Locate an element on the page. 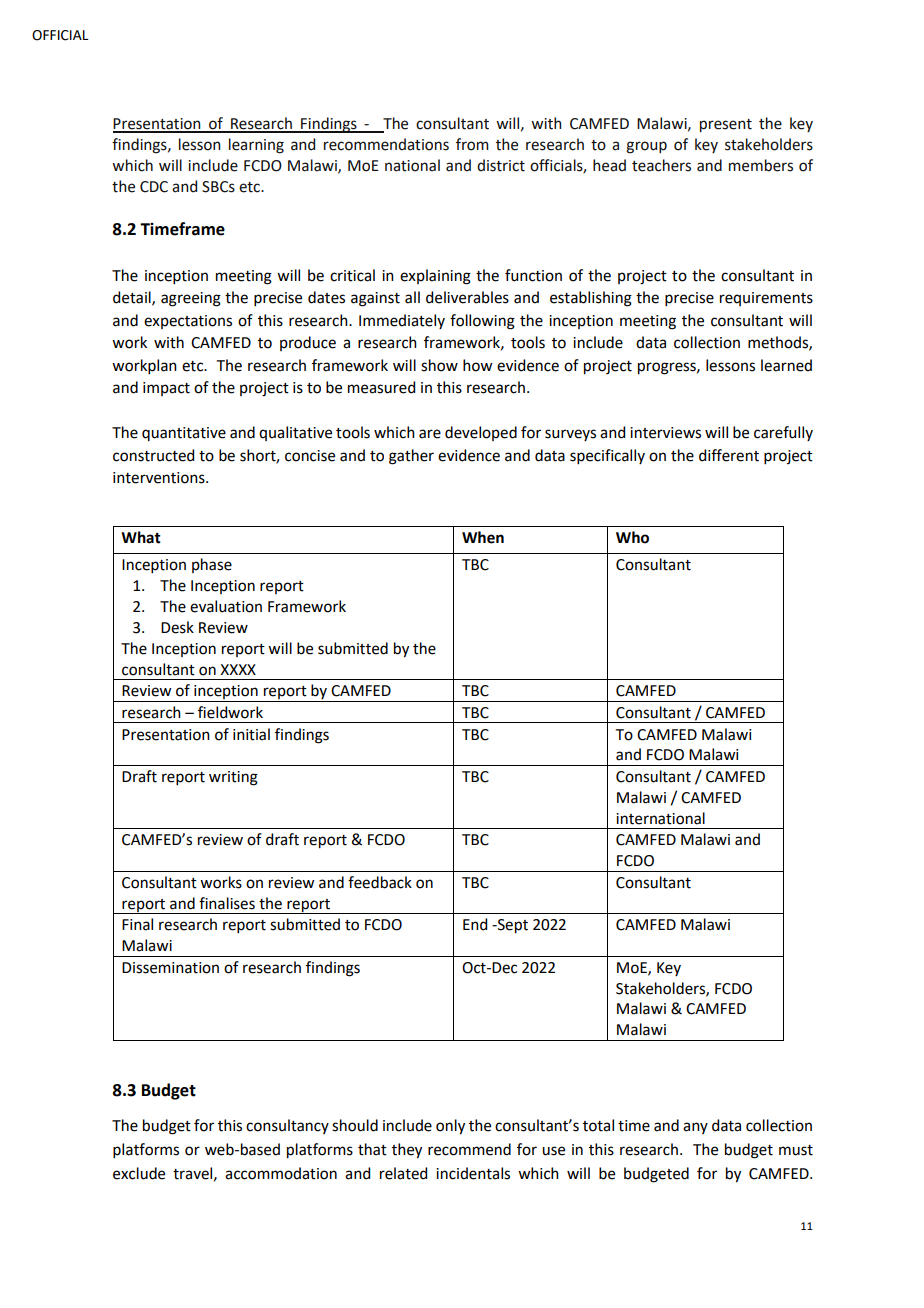  consultancy is located at coordinates (287, 1126).
